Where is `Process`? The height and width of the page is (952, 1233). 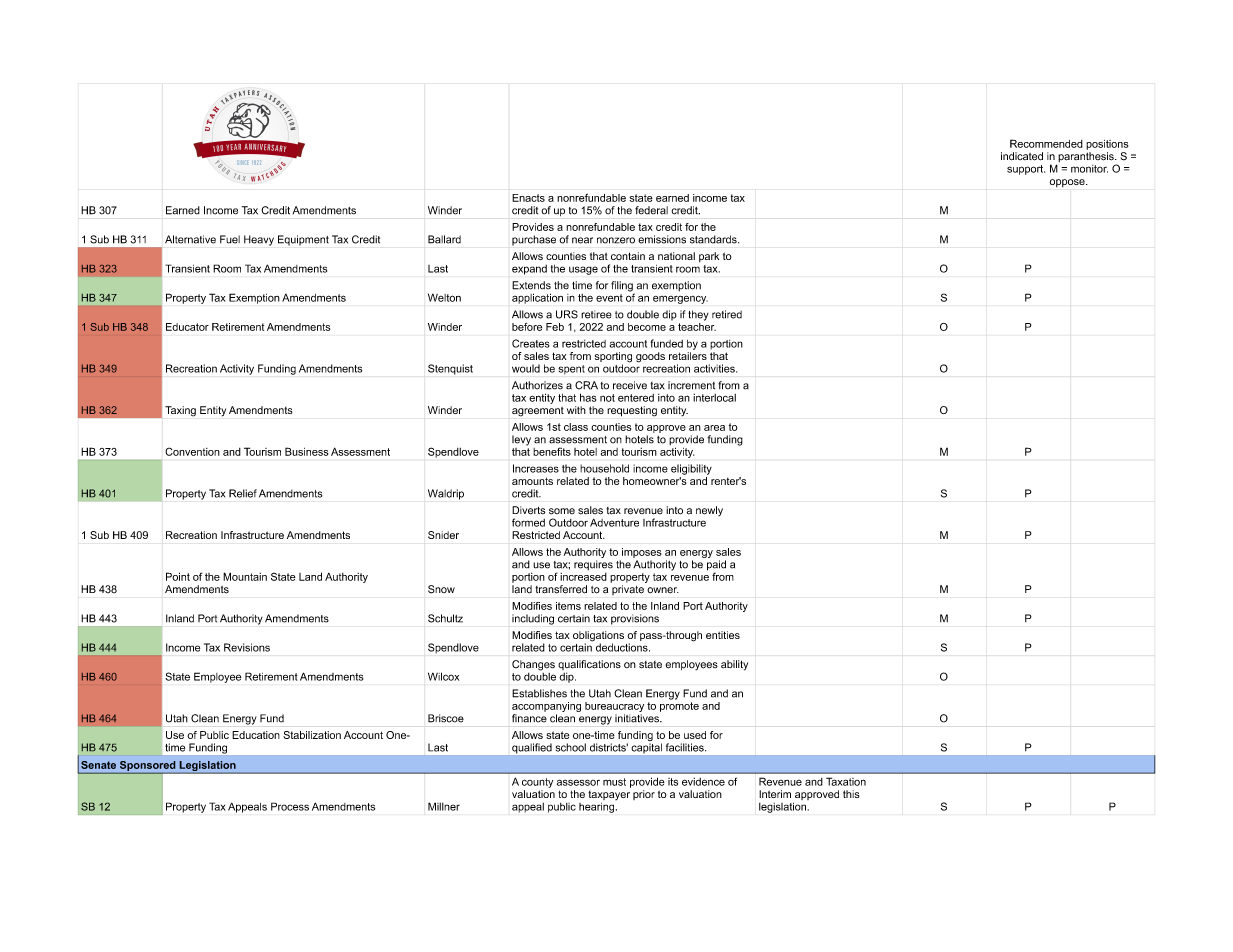
Process is located at coordinates (290, 806).
